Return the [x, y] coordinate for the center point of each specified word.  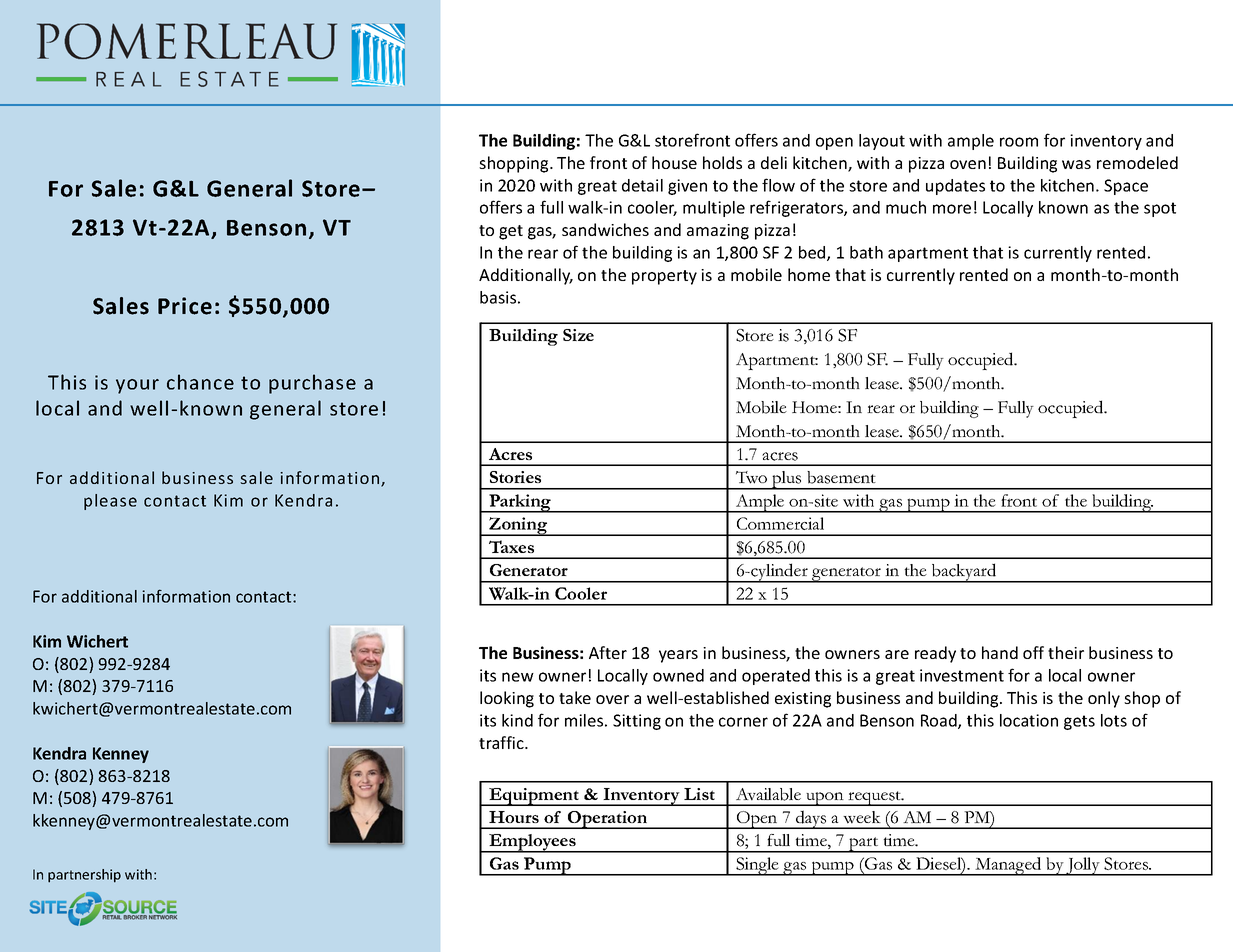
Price [185, 306]
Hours [514, 817]
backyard [964, 573]
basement [841, 477]
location [1029, 720]
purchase [312, 384]
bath [866, 252]
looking [507, 699]
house [674, 162]
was [1076, 164]
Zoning [518, 526]
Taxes [511, 546]
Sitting [637, 722]
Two [751, 477]
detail [642, 185]
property [664, 277]
